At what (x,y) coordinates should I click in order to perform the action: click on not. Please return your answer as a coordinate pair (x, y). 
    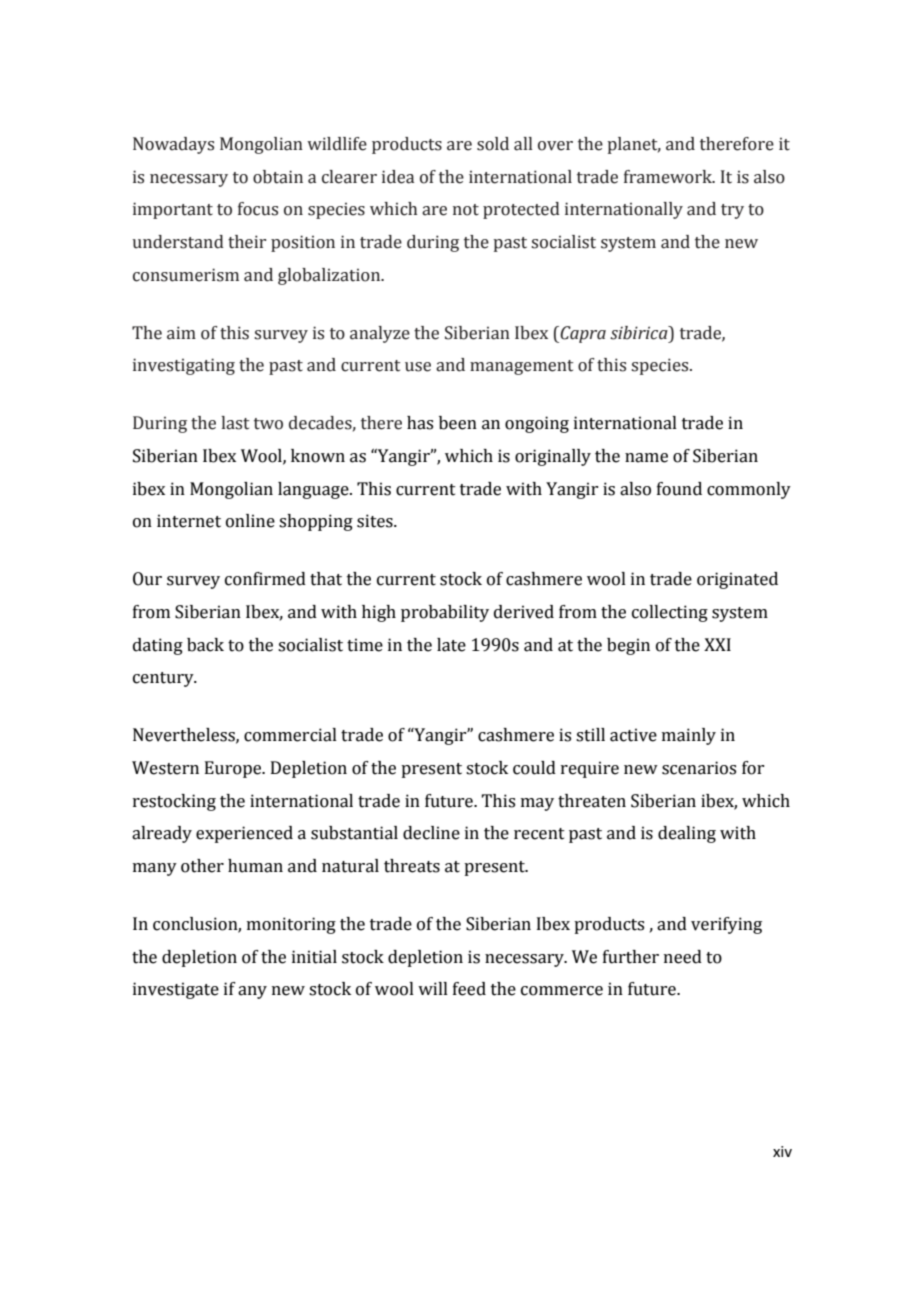
    Looking at the image, I should click on (466, 210).
